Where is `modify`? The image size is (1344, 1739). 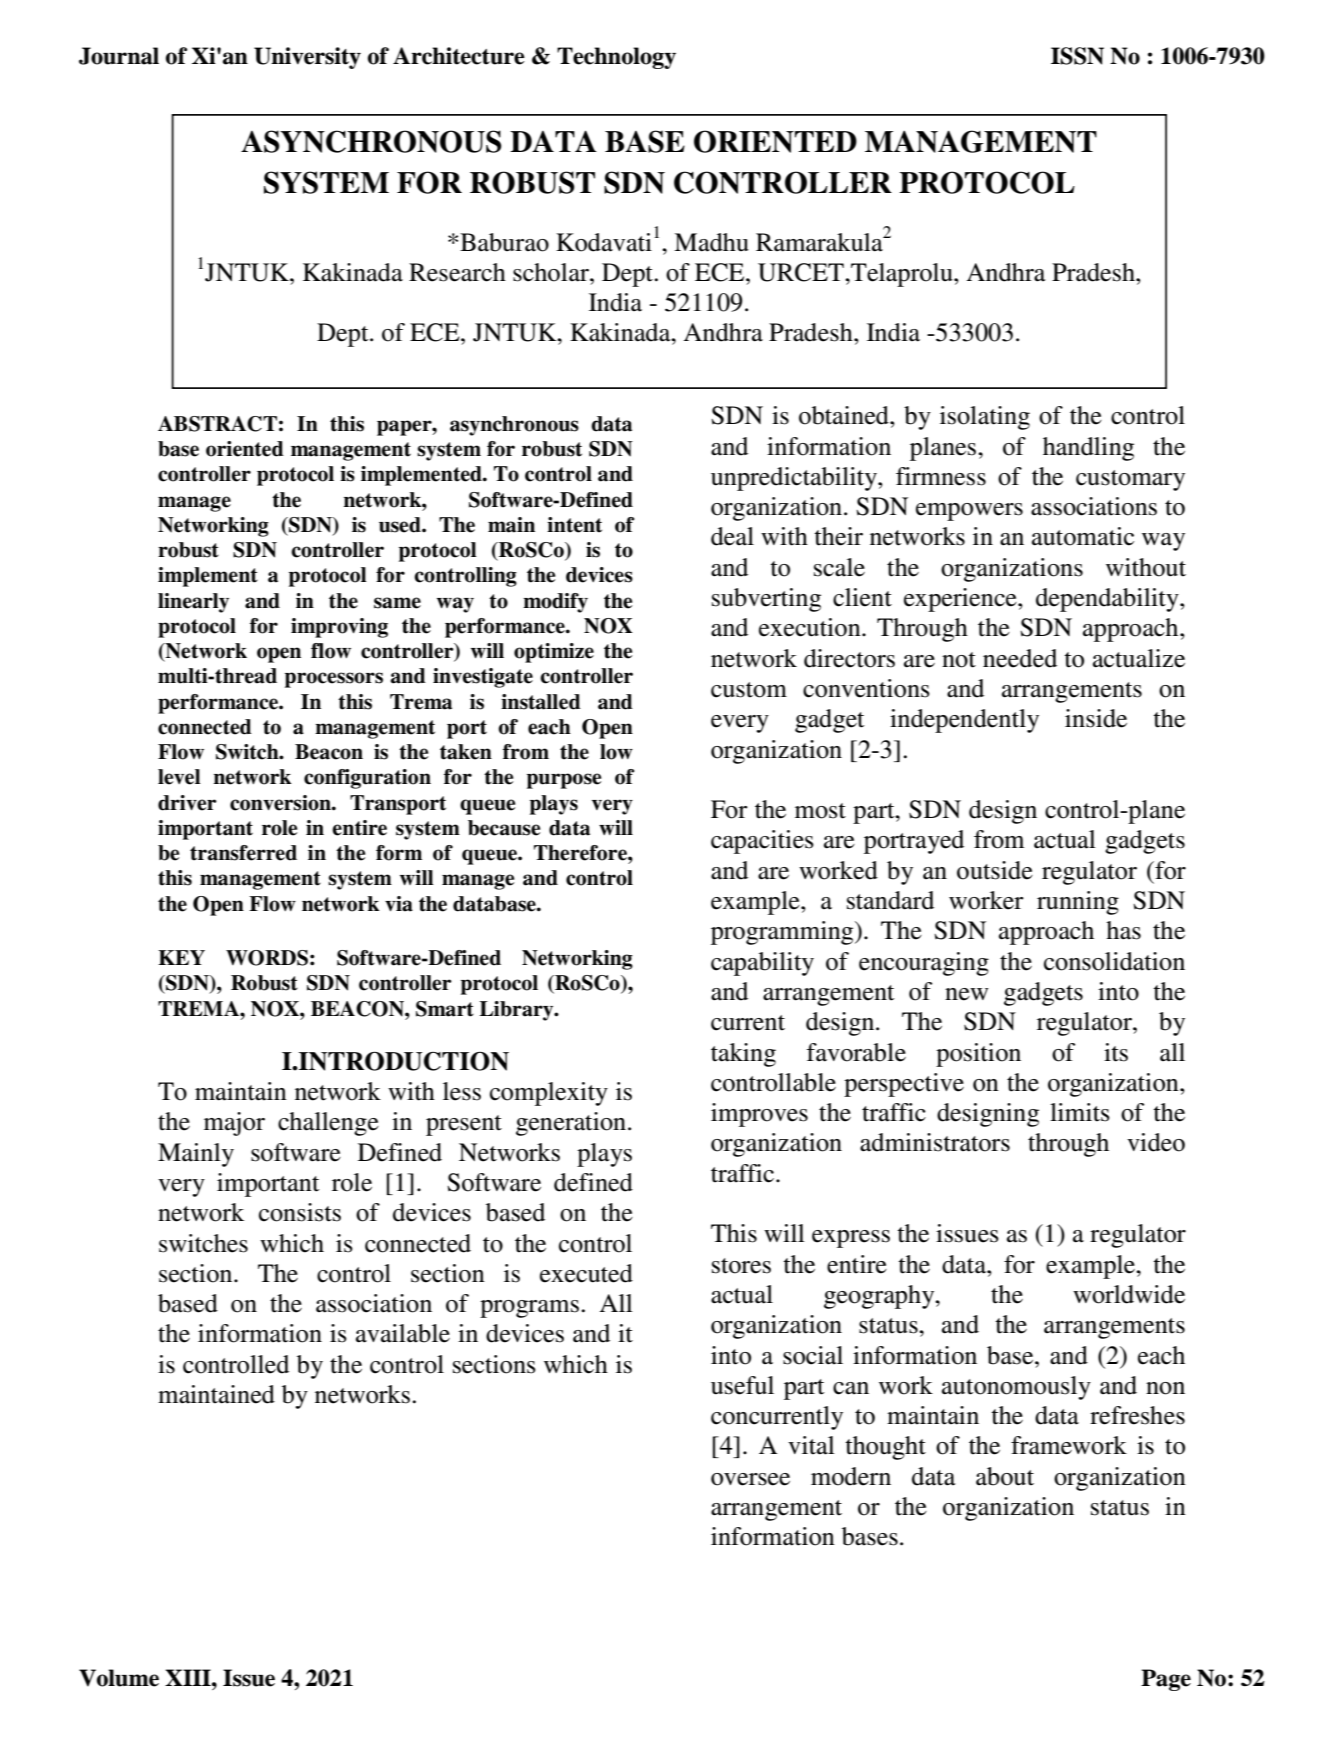 modify is located at coordinates (555, 603).
